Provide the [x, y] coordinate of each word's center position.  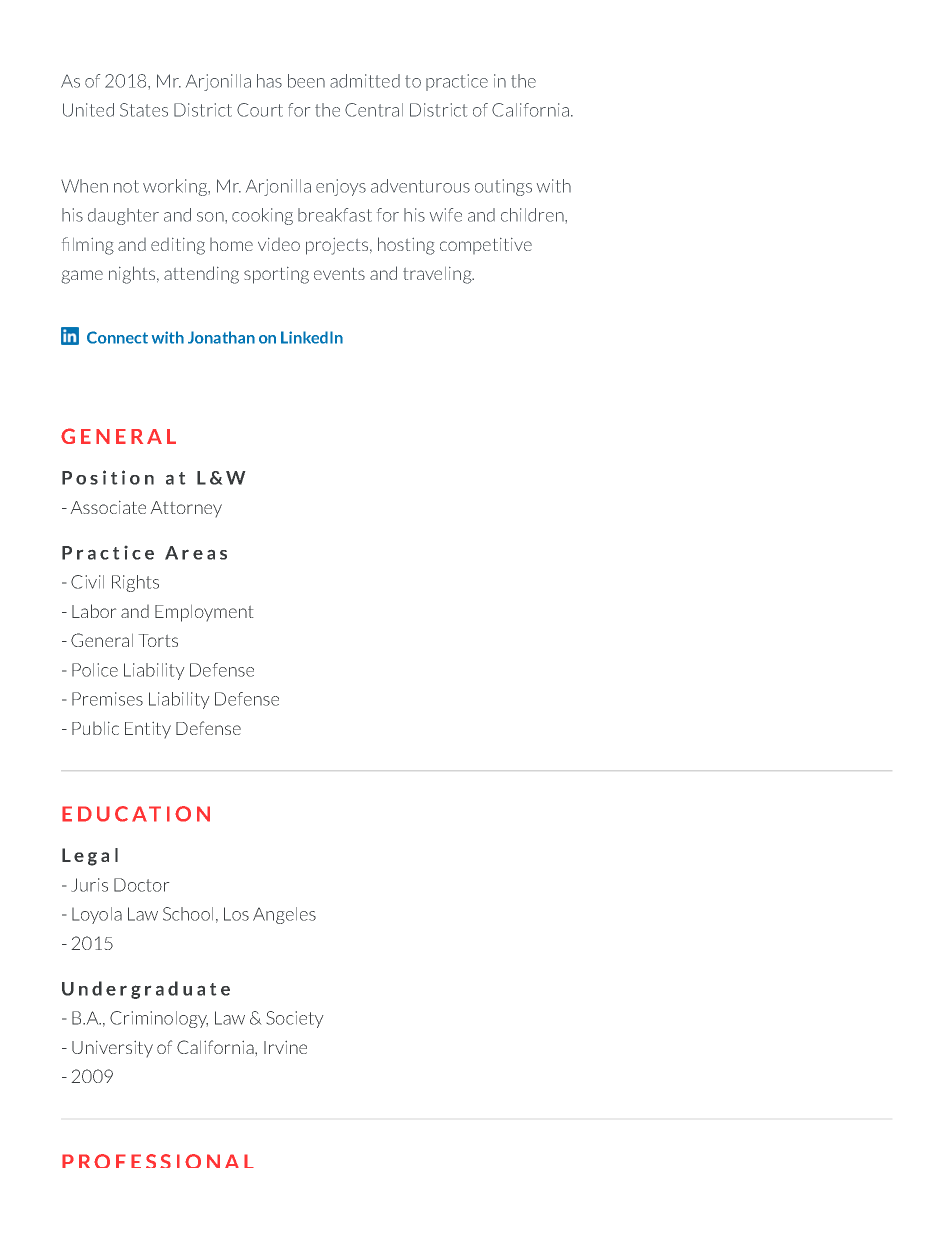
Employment [204, 613]
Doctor [142, 885]
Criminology [159, 1019]
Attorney [186, 509]
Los [236, 914]
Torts [158, 640]
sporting [276, 275]
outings [503, 187]
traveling [438, 275]
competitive [486, 246]
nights [133, 275]
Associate [108, 507]
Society [295, 1019]
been [306, 81]
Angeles [284, 915]
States [144, 110]
